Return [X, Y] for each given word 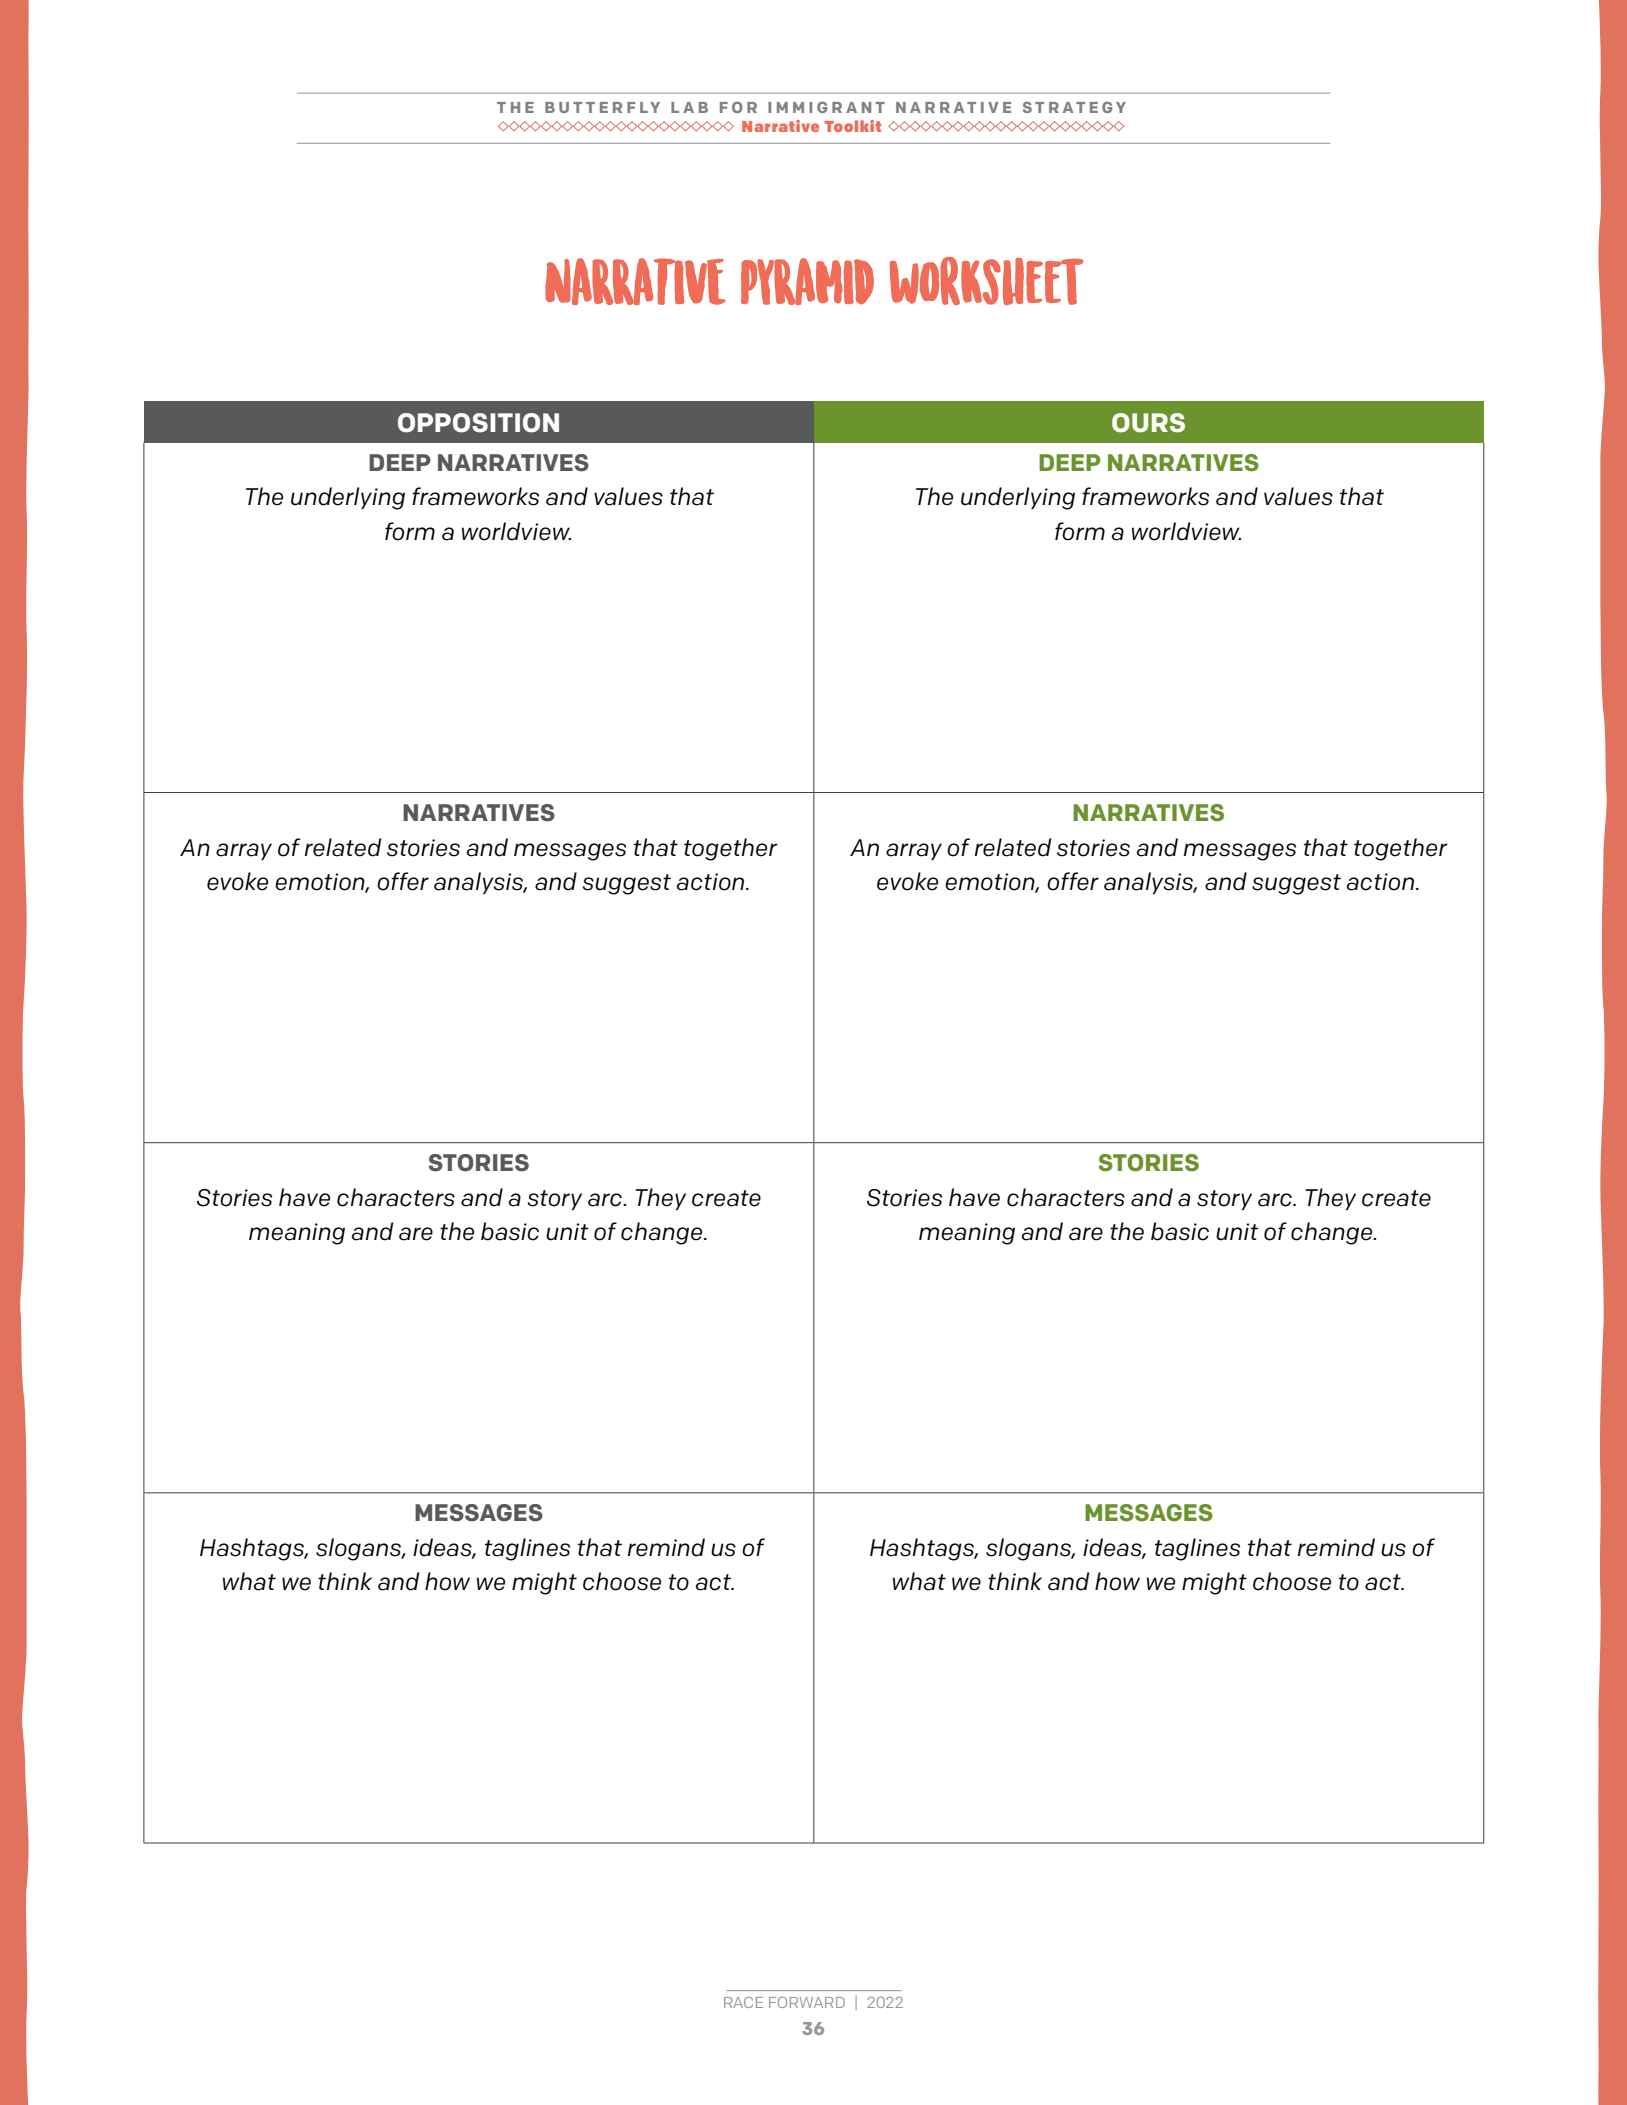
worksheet [987, 281]
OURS [1148, 423]
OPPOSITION [478, 423]
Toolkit [853, 126]
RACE [743, 2002]
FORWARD [807, 2002]
